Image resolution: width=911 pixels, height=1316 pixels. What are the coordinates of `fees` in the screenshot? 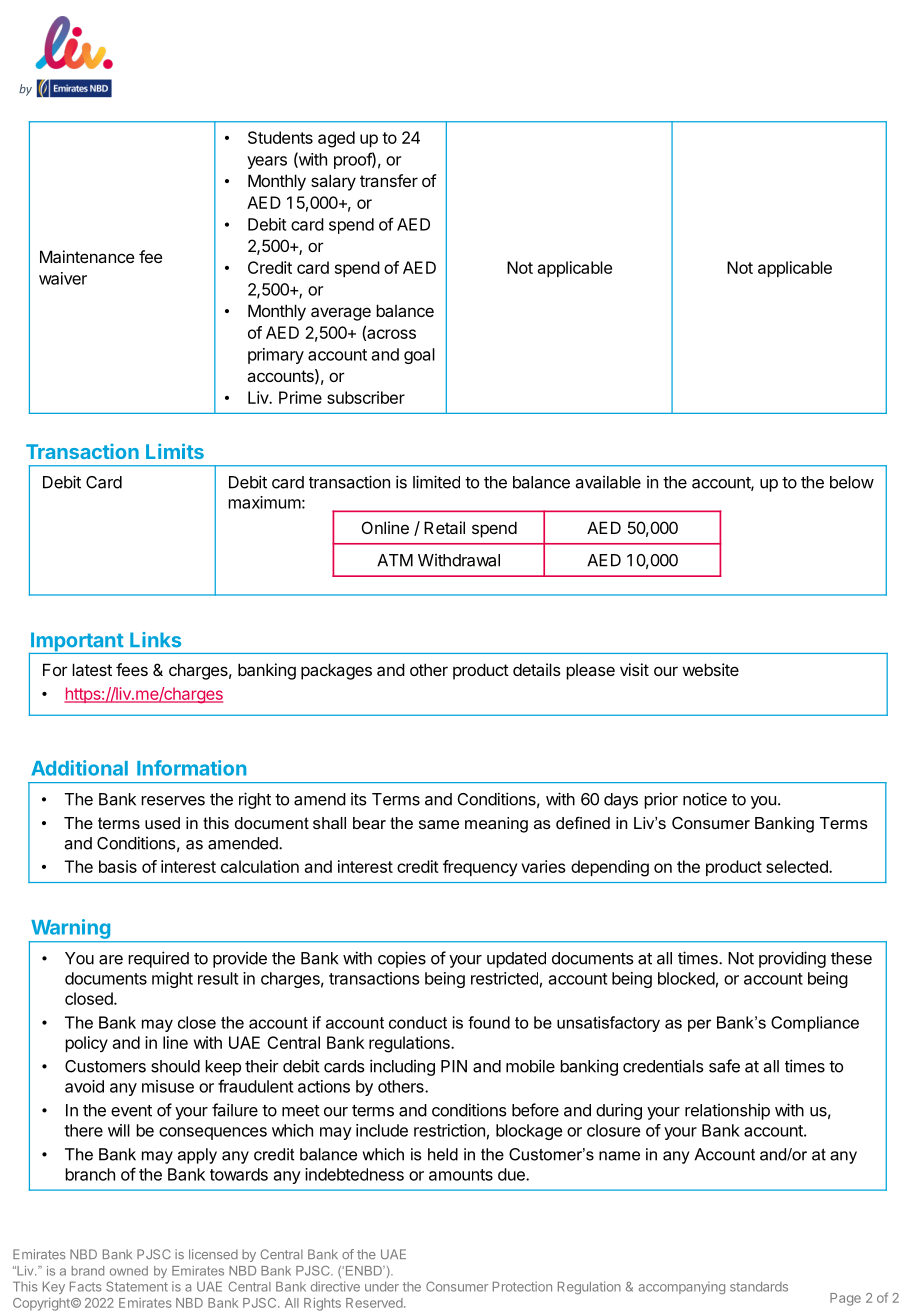 It's located at (132, 669).
